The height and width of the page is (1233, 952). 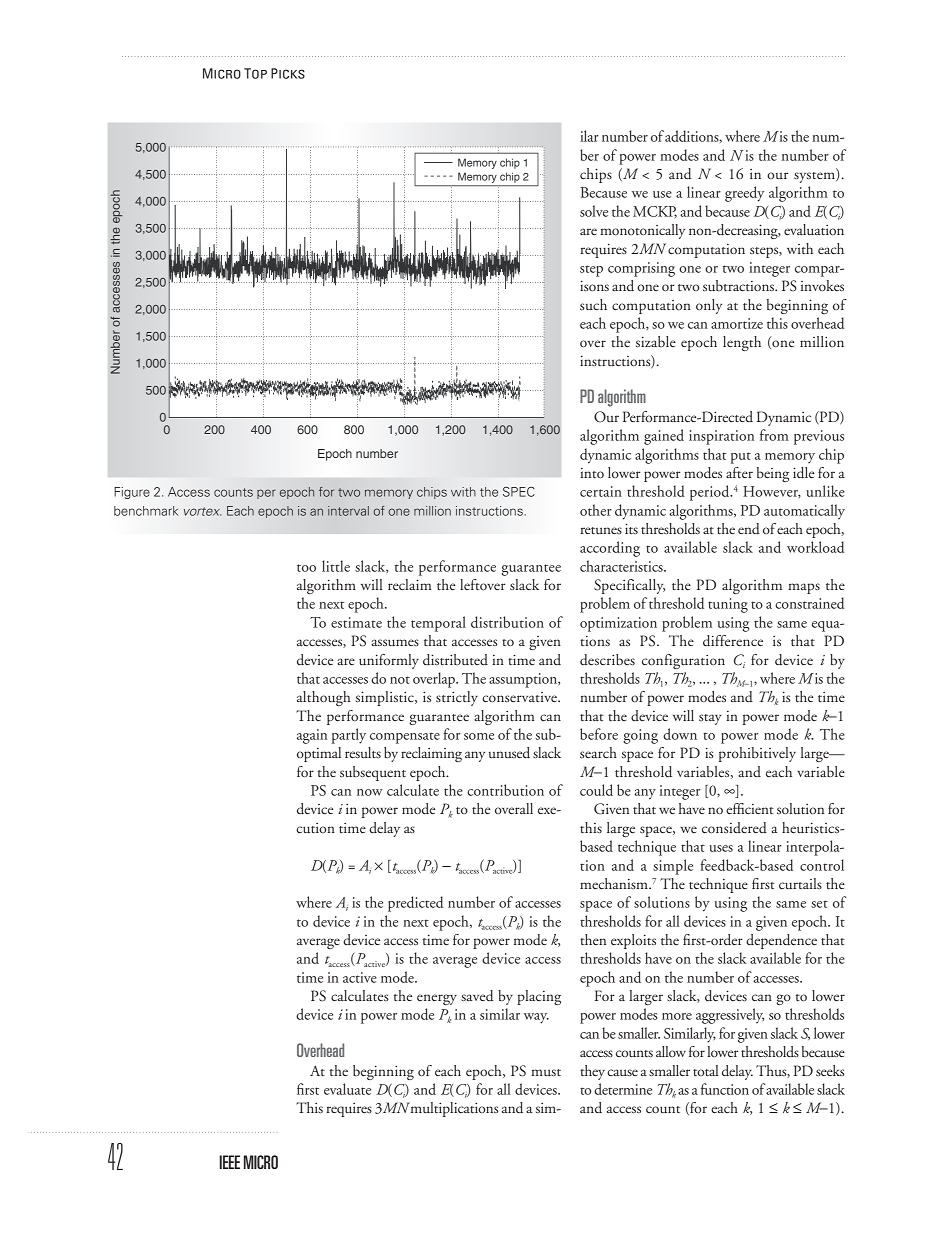 What do you see at coordinates (642, 231) in the page?
I see `monotonically` at bounding box center [642, 231].
